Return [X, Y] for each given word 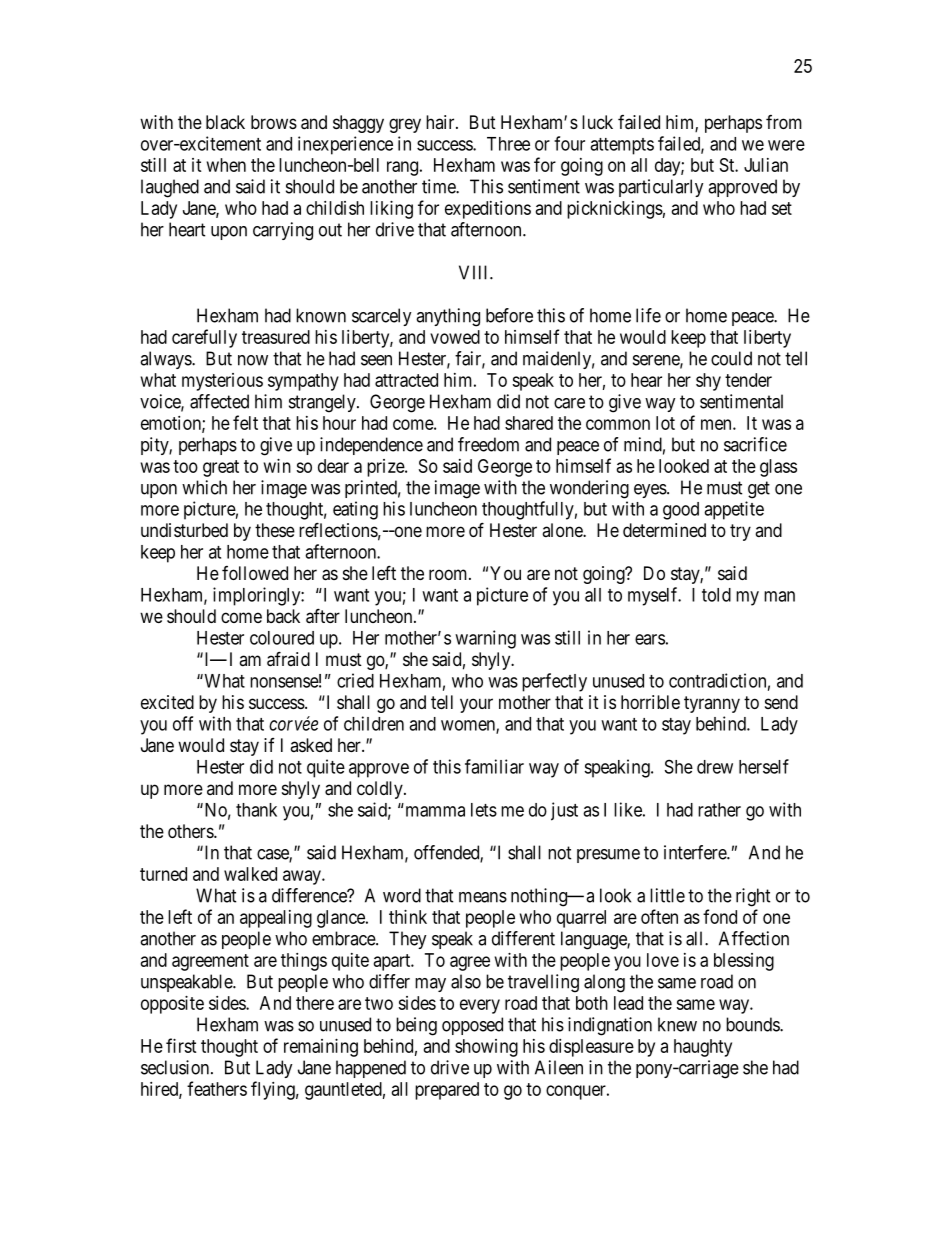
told [716, 595]
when [226, 165]
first [181, 1045]
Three [508, 144]
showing [486, 1048]
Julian [766, 165]
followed [255, 573]
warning [485, 639]
